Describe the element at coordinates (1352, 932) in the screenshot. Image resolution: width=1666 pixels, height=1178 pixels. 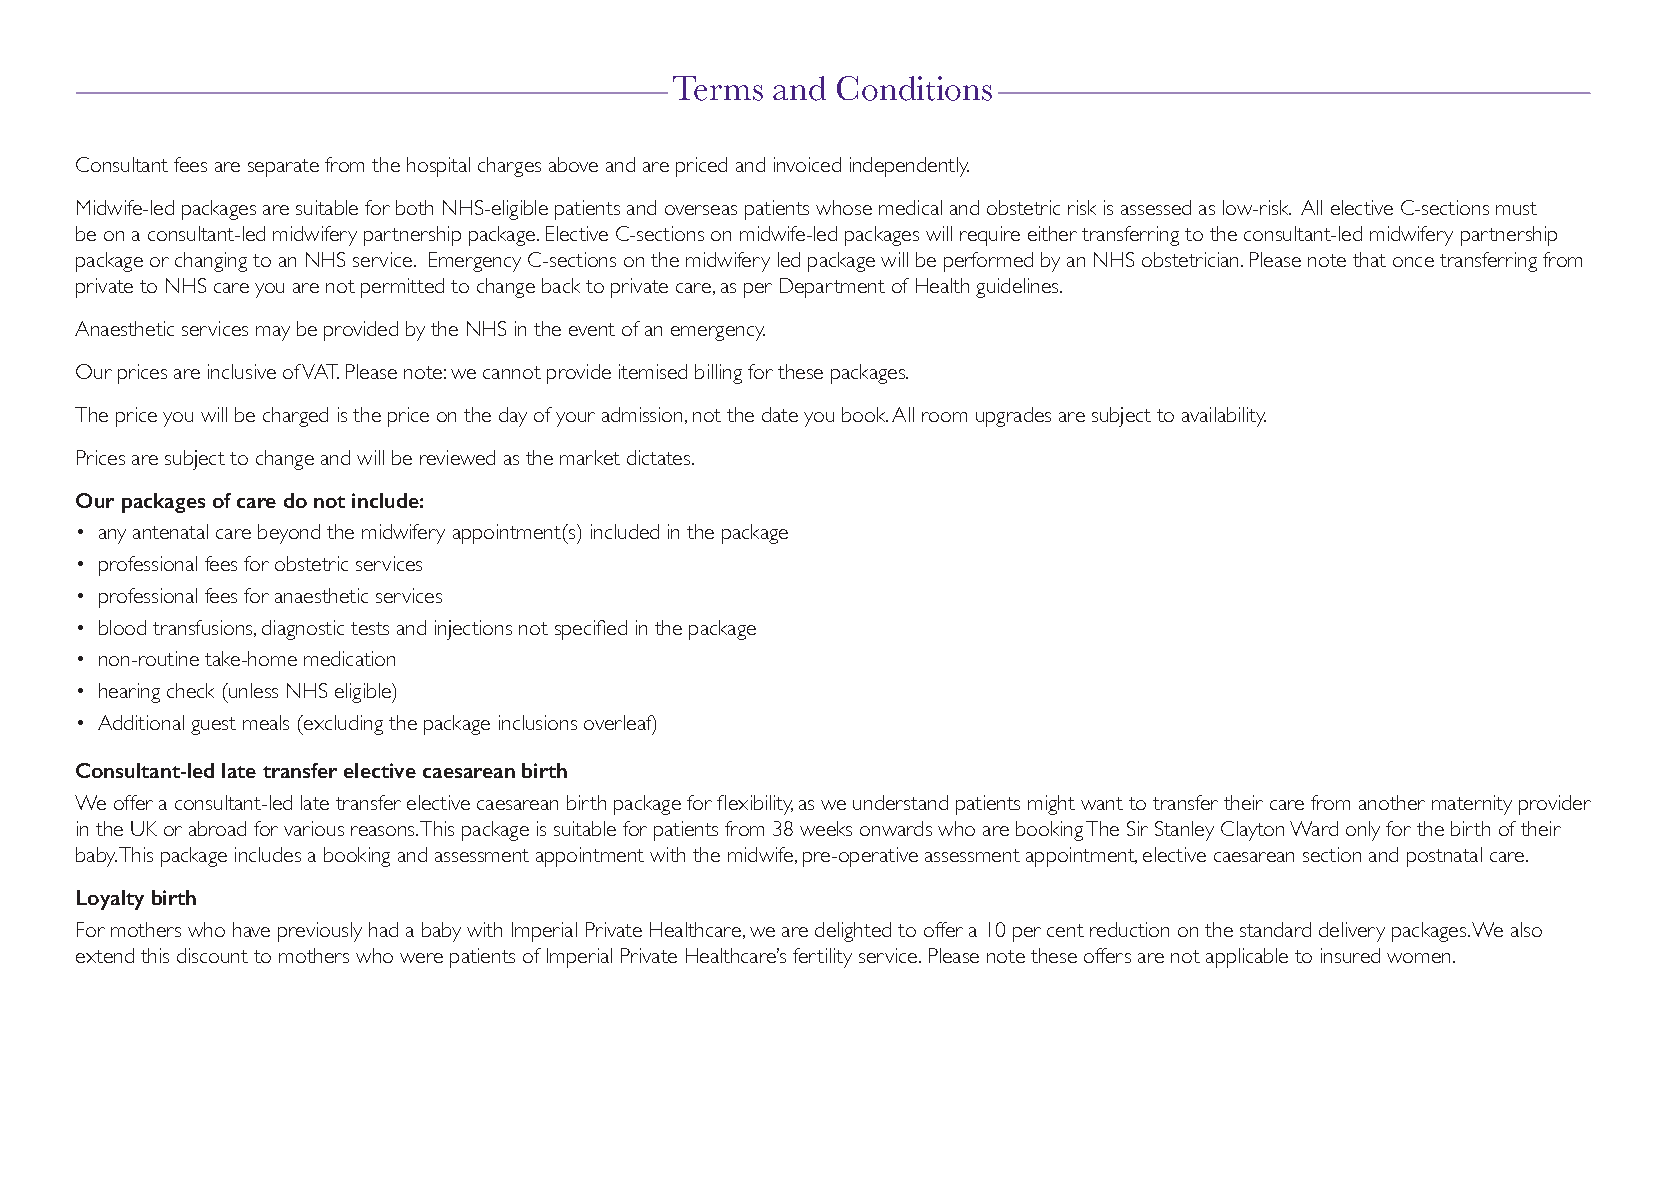
I see `delivery` at that location.
